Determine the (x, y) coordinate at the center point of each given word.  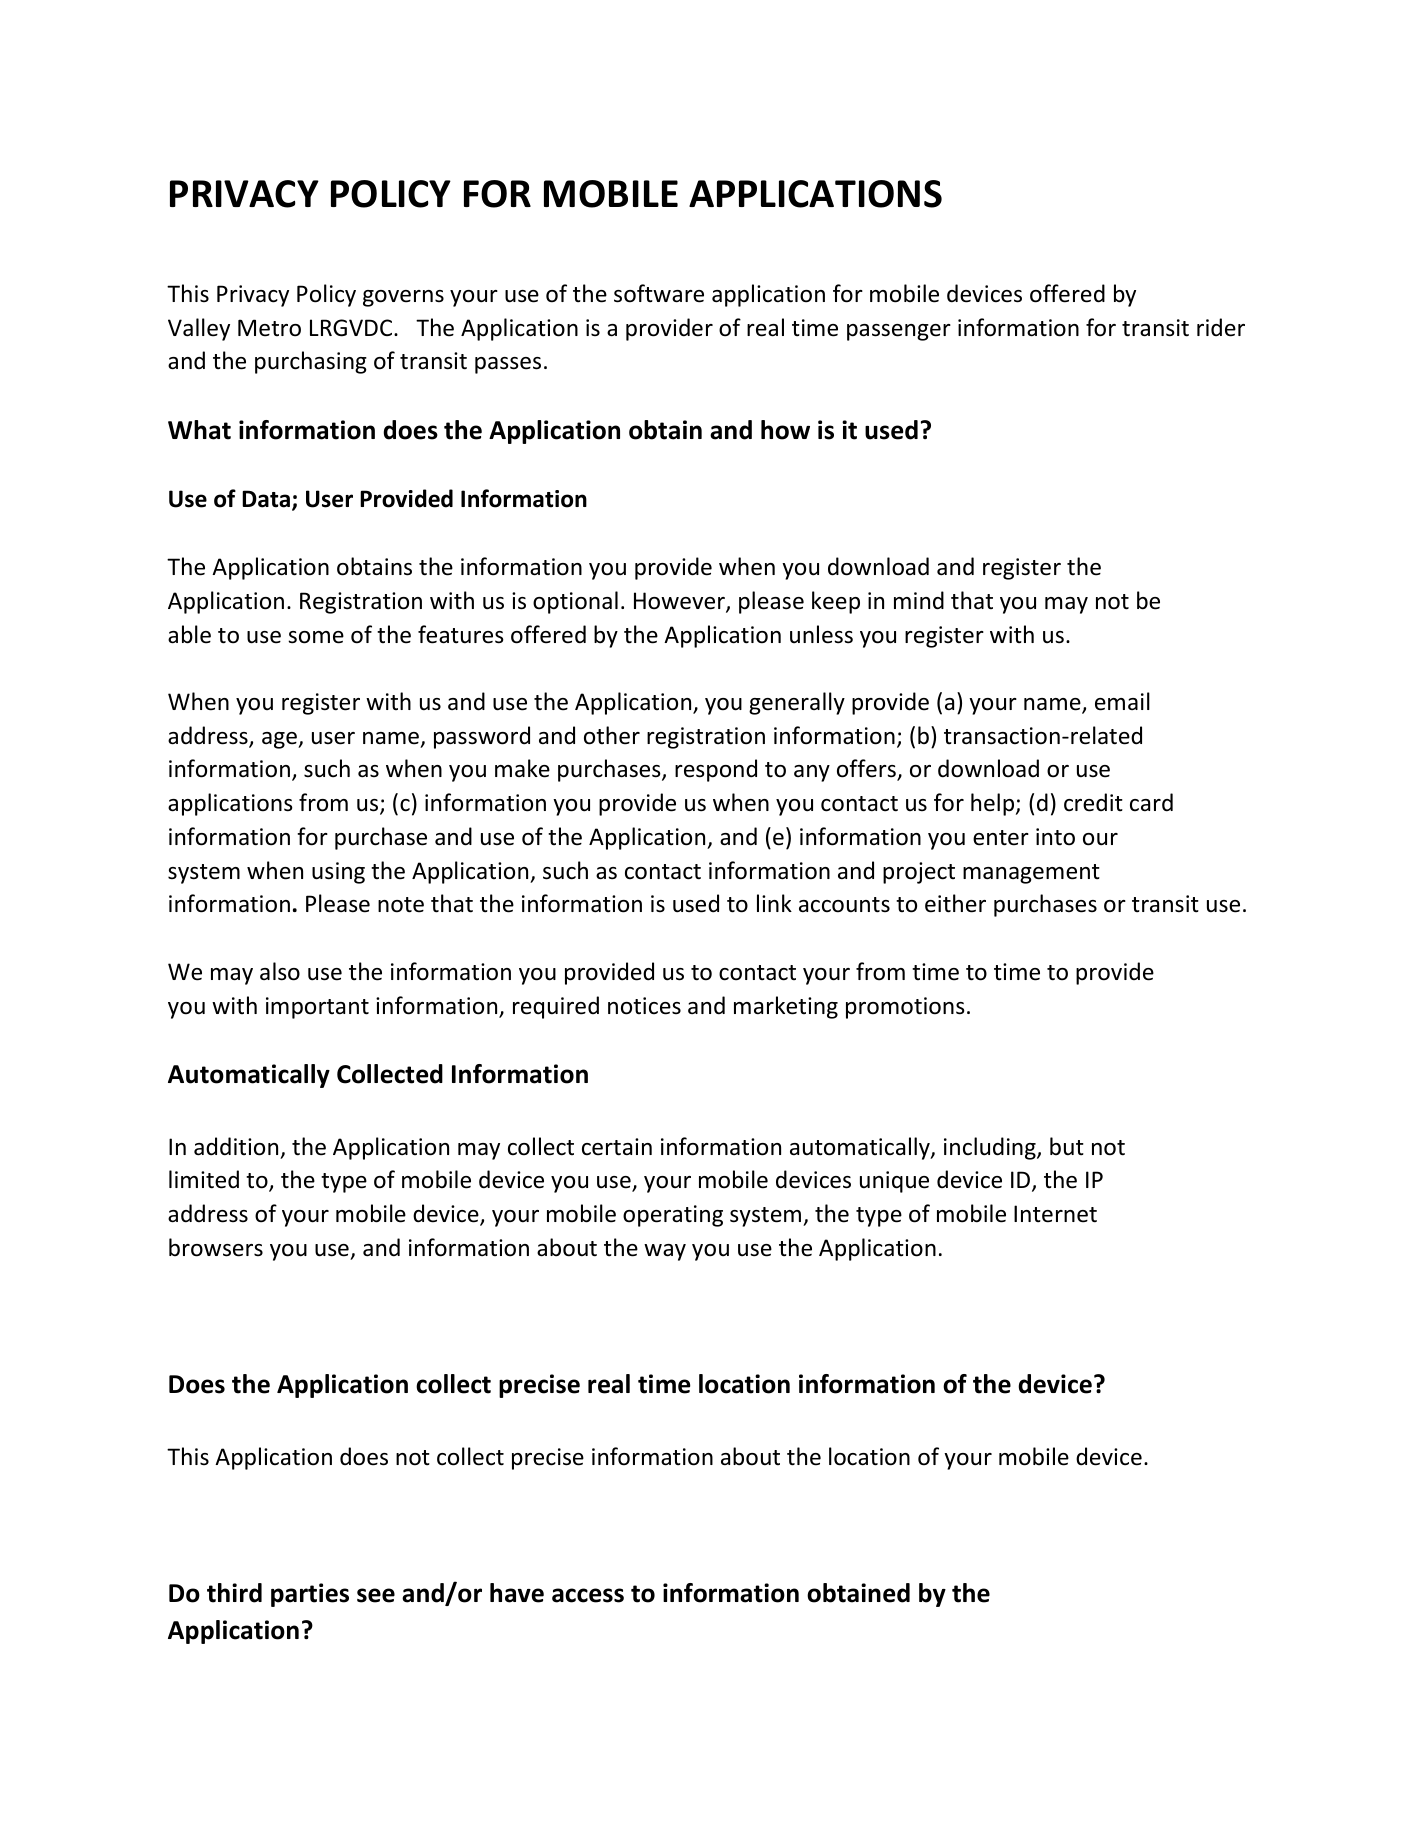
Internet (1055, 1214)
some (316, 637)
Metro (269, 328)
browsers (216, 1247)
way (665, 1252)
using (338, 873)
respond (716, 770)
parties (310, 1595)
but (1067, 1146)
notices (644, 1006)
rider (1221, 327)
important (317, 1008)
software (659, 293)
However (680, 602)
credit (1093, 802)
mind (919, 600)
